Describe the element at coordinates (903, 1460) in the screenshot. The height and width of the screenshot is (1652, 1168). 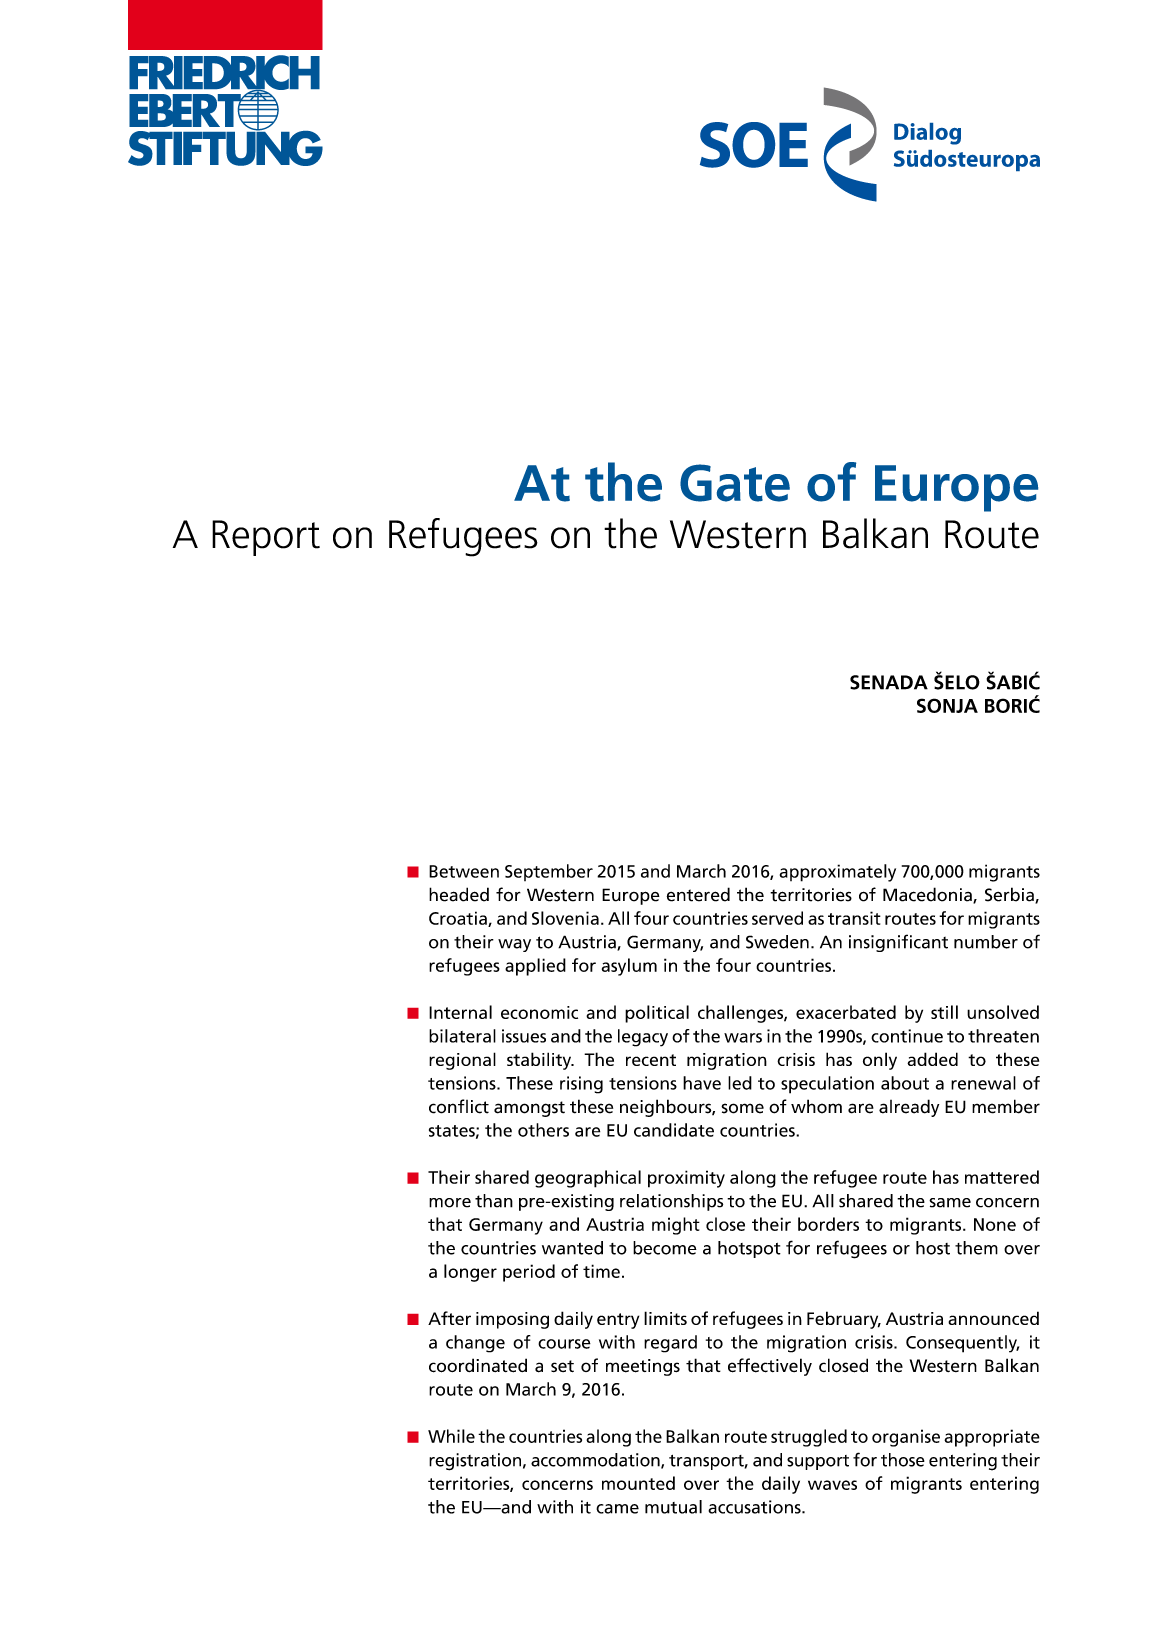
I see `those` at that location.
